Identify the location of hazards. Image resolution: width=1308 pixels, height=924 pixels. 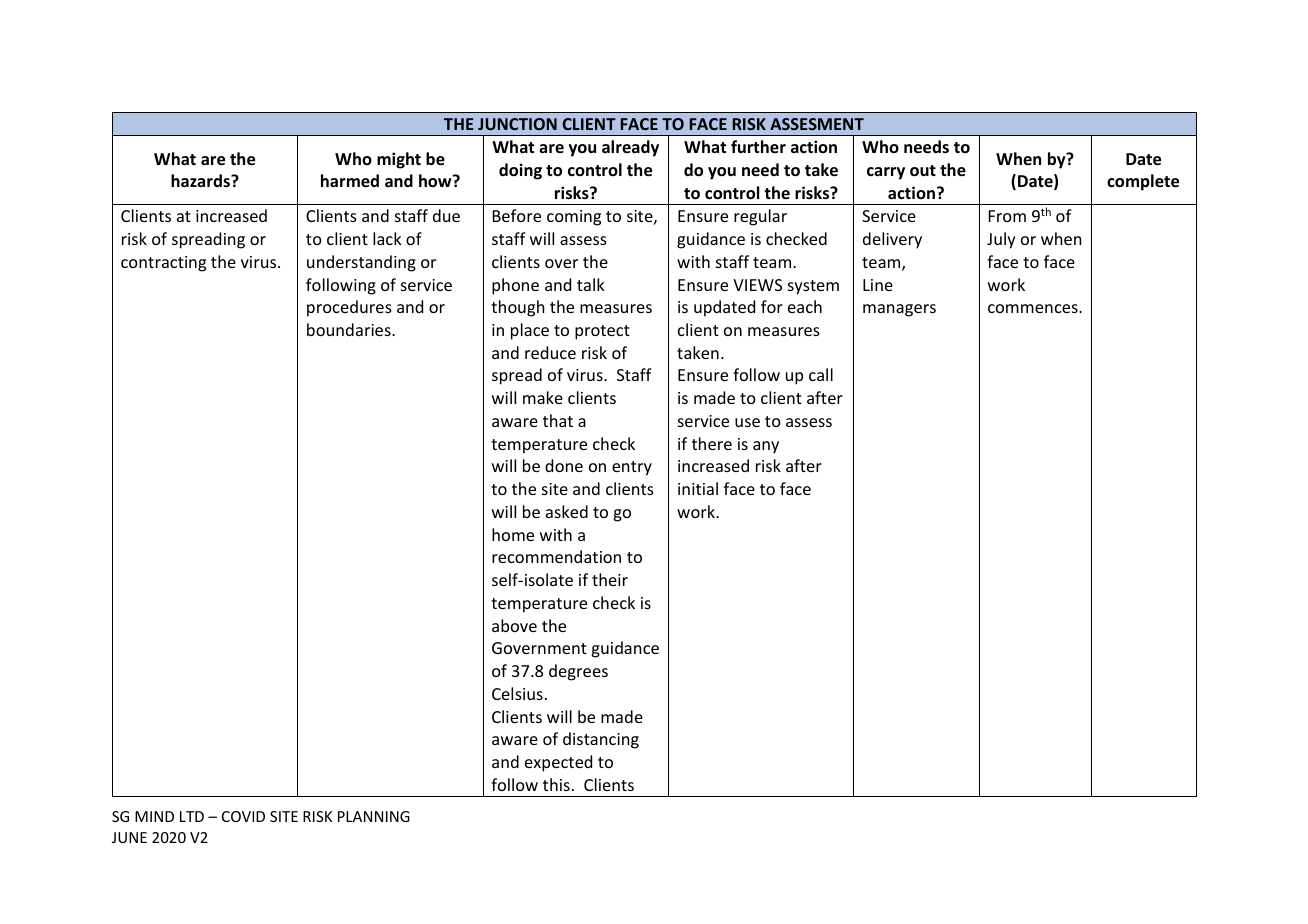
(201, 180).
